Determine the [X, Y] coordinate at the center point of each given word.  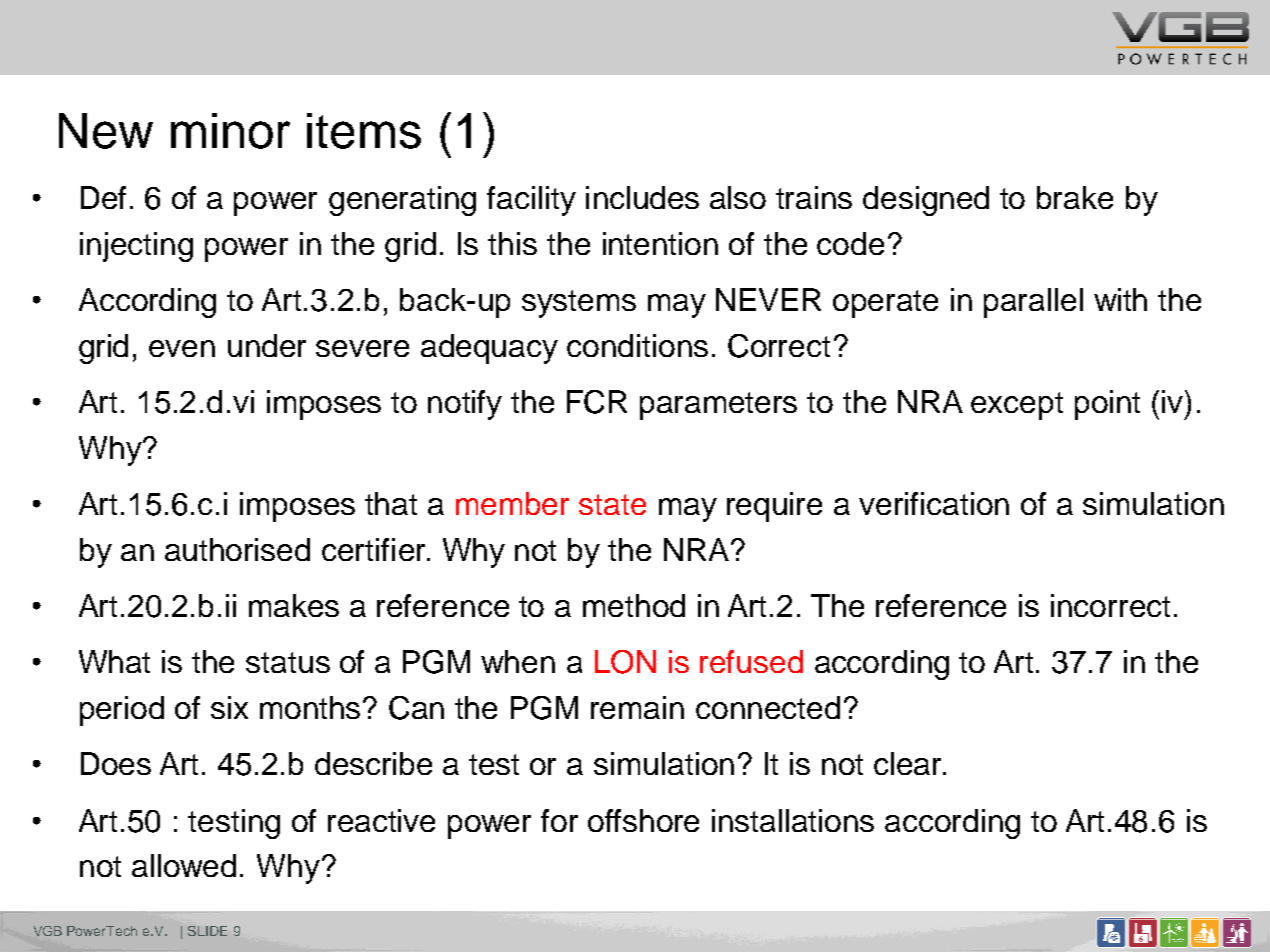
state [612, 504]
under [267, 345]
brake [1075, 197]
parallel [1033, 303]
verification [934, 503]
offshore [643, 820]
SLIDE [207, 931]
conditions [637, 345]
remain [637, 707]
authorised [237, 549]
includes [642, 197]
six [229, 707]
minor [230, 131]
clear [909, 763]
